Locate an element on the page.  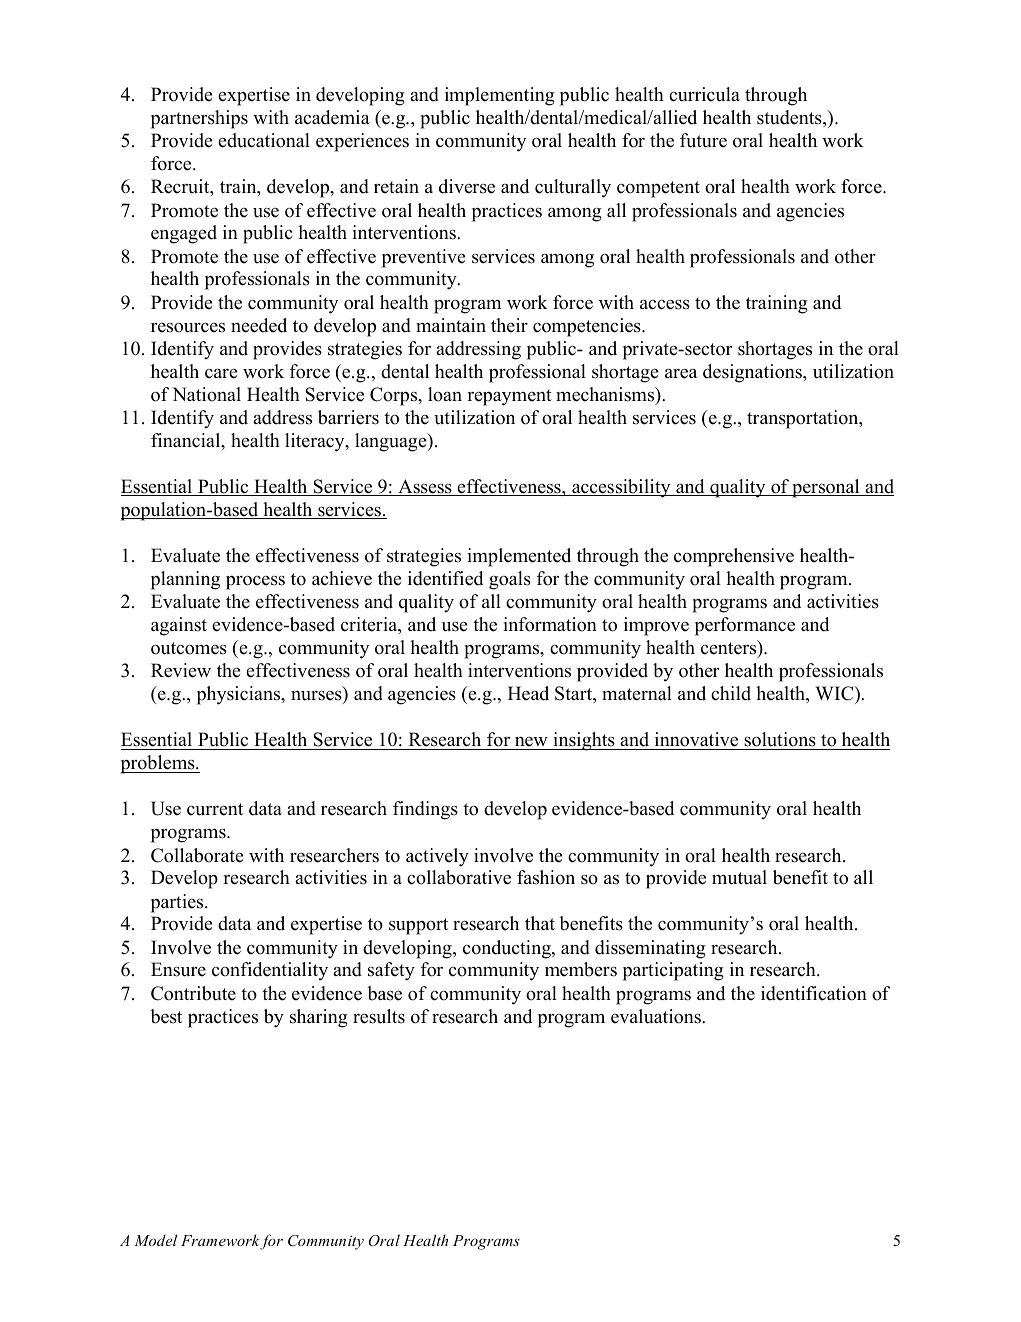
centers is located at coordinates (730, 648).
